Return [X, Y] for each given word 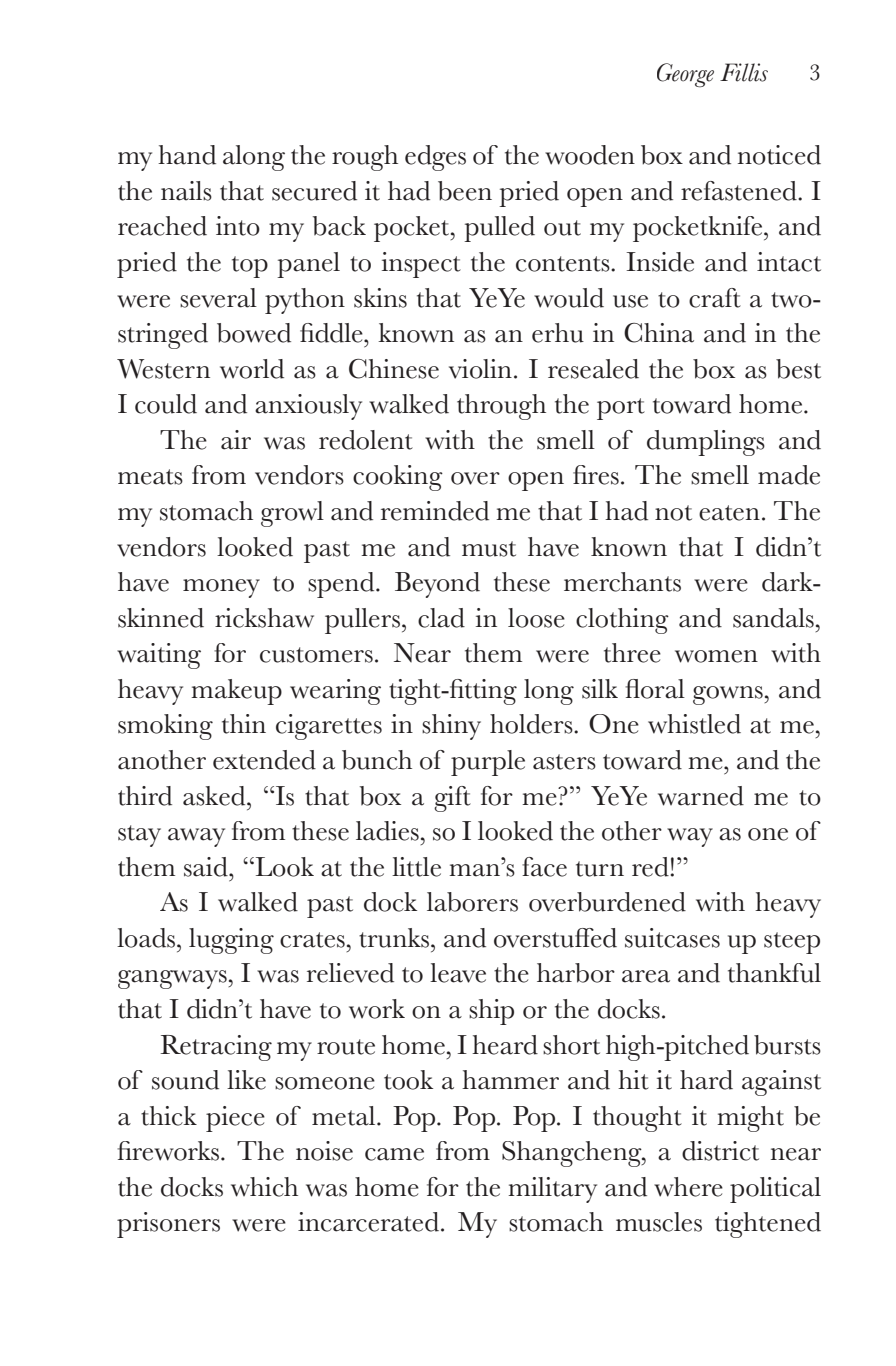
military [552, 1190]
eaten [729, 513]
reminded [435, 511]
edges [435, 158]
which [264, 1187]
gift [452, 799]
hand [187, 155]
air [236, 440]
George [685, 75]
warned [701, 796]
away [196, 837]
